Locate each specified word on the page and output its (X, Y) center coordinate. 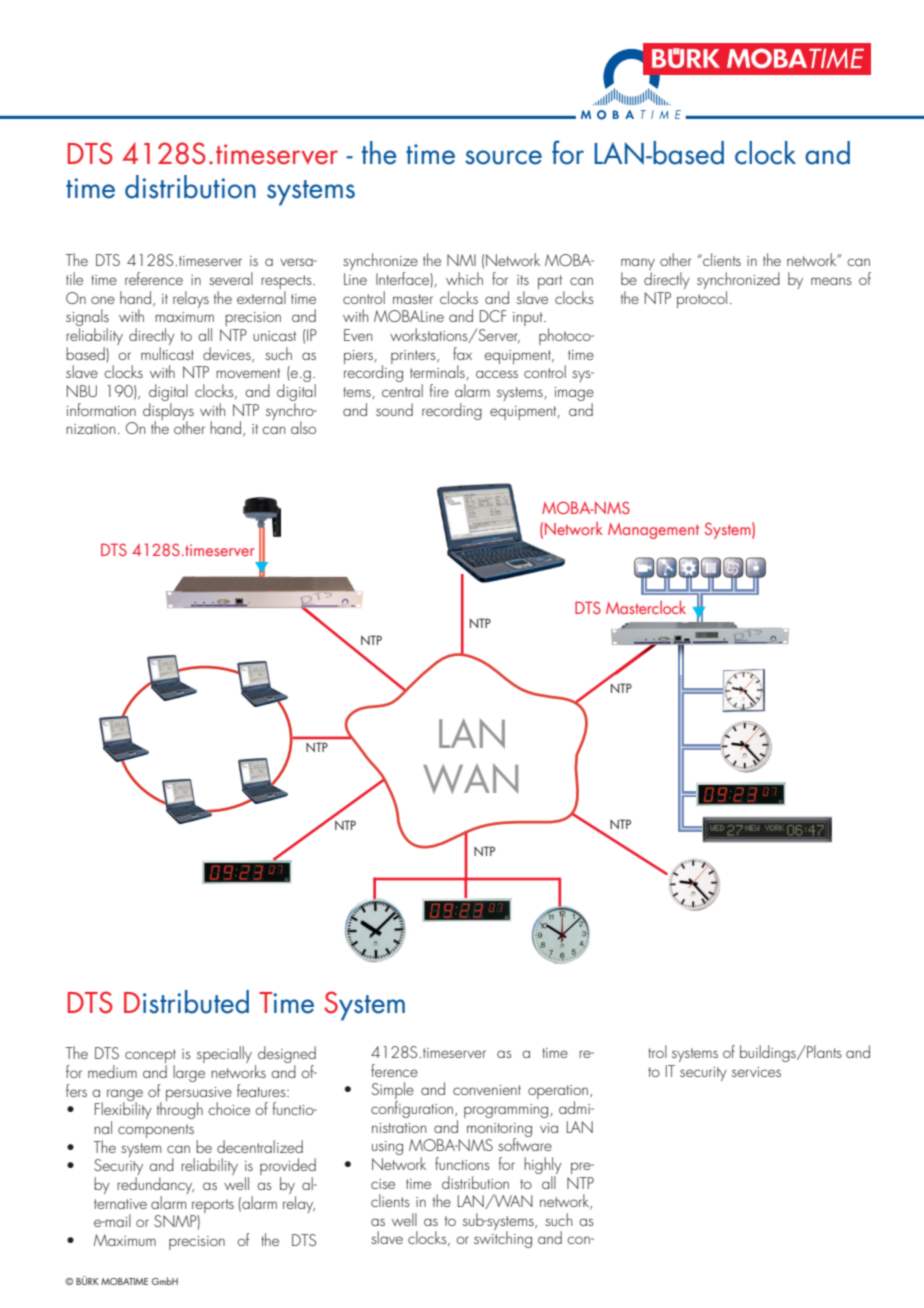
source (503, 157)
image (574, 395)
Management (653, 531)
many (638, 265)
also (303, 427)
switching (503, 1238)
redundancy (155, 1187)
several (231, 278)
